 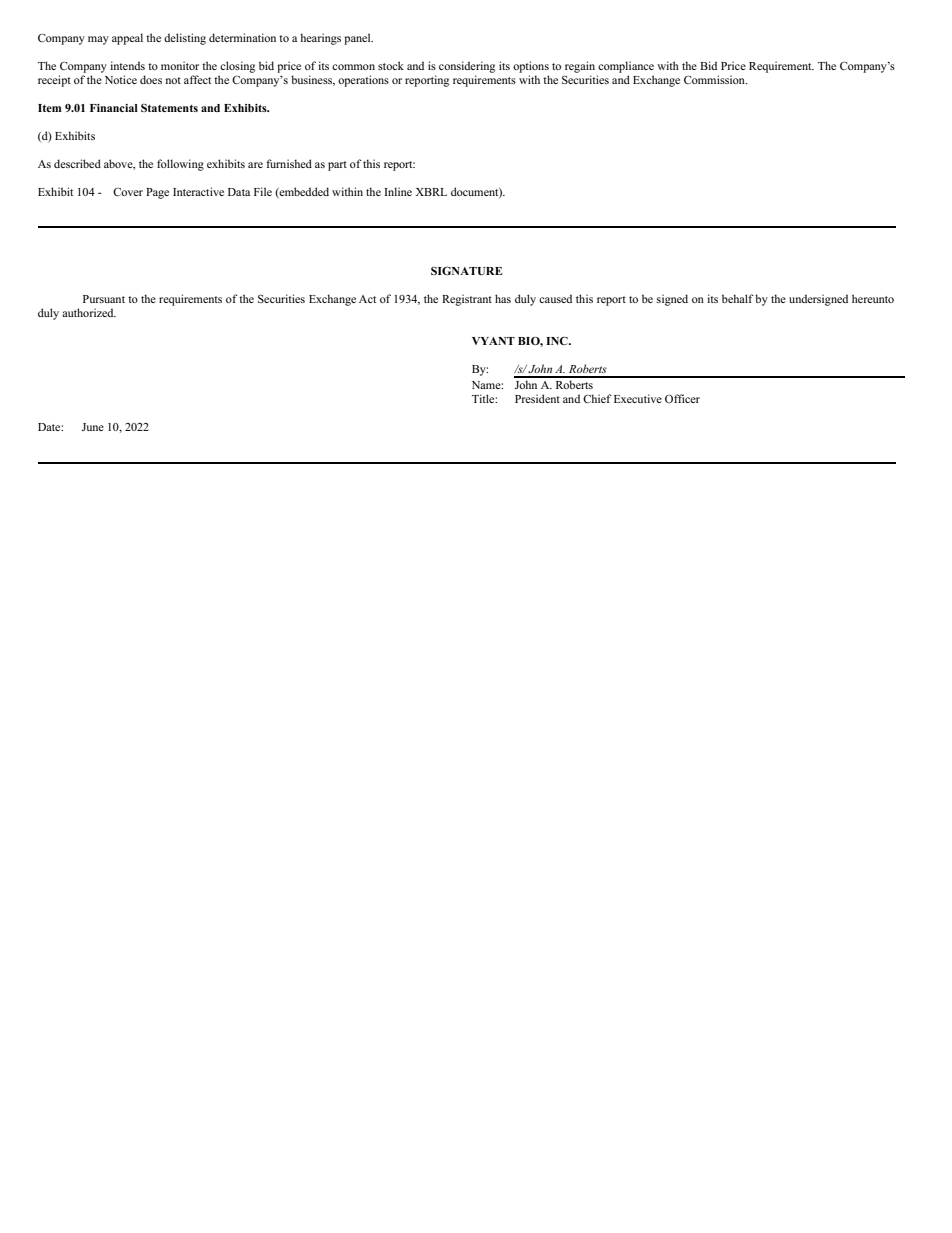 What do you see at coordinates (715, 79) in the screenshot?
I see `Commission` at bounding box center [715, 79].
